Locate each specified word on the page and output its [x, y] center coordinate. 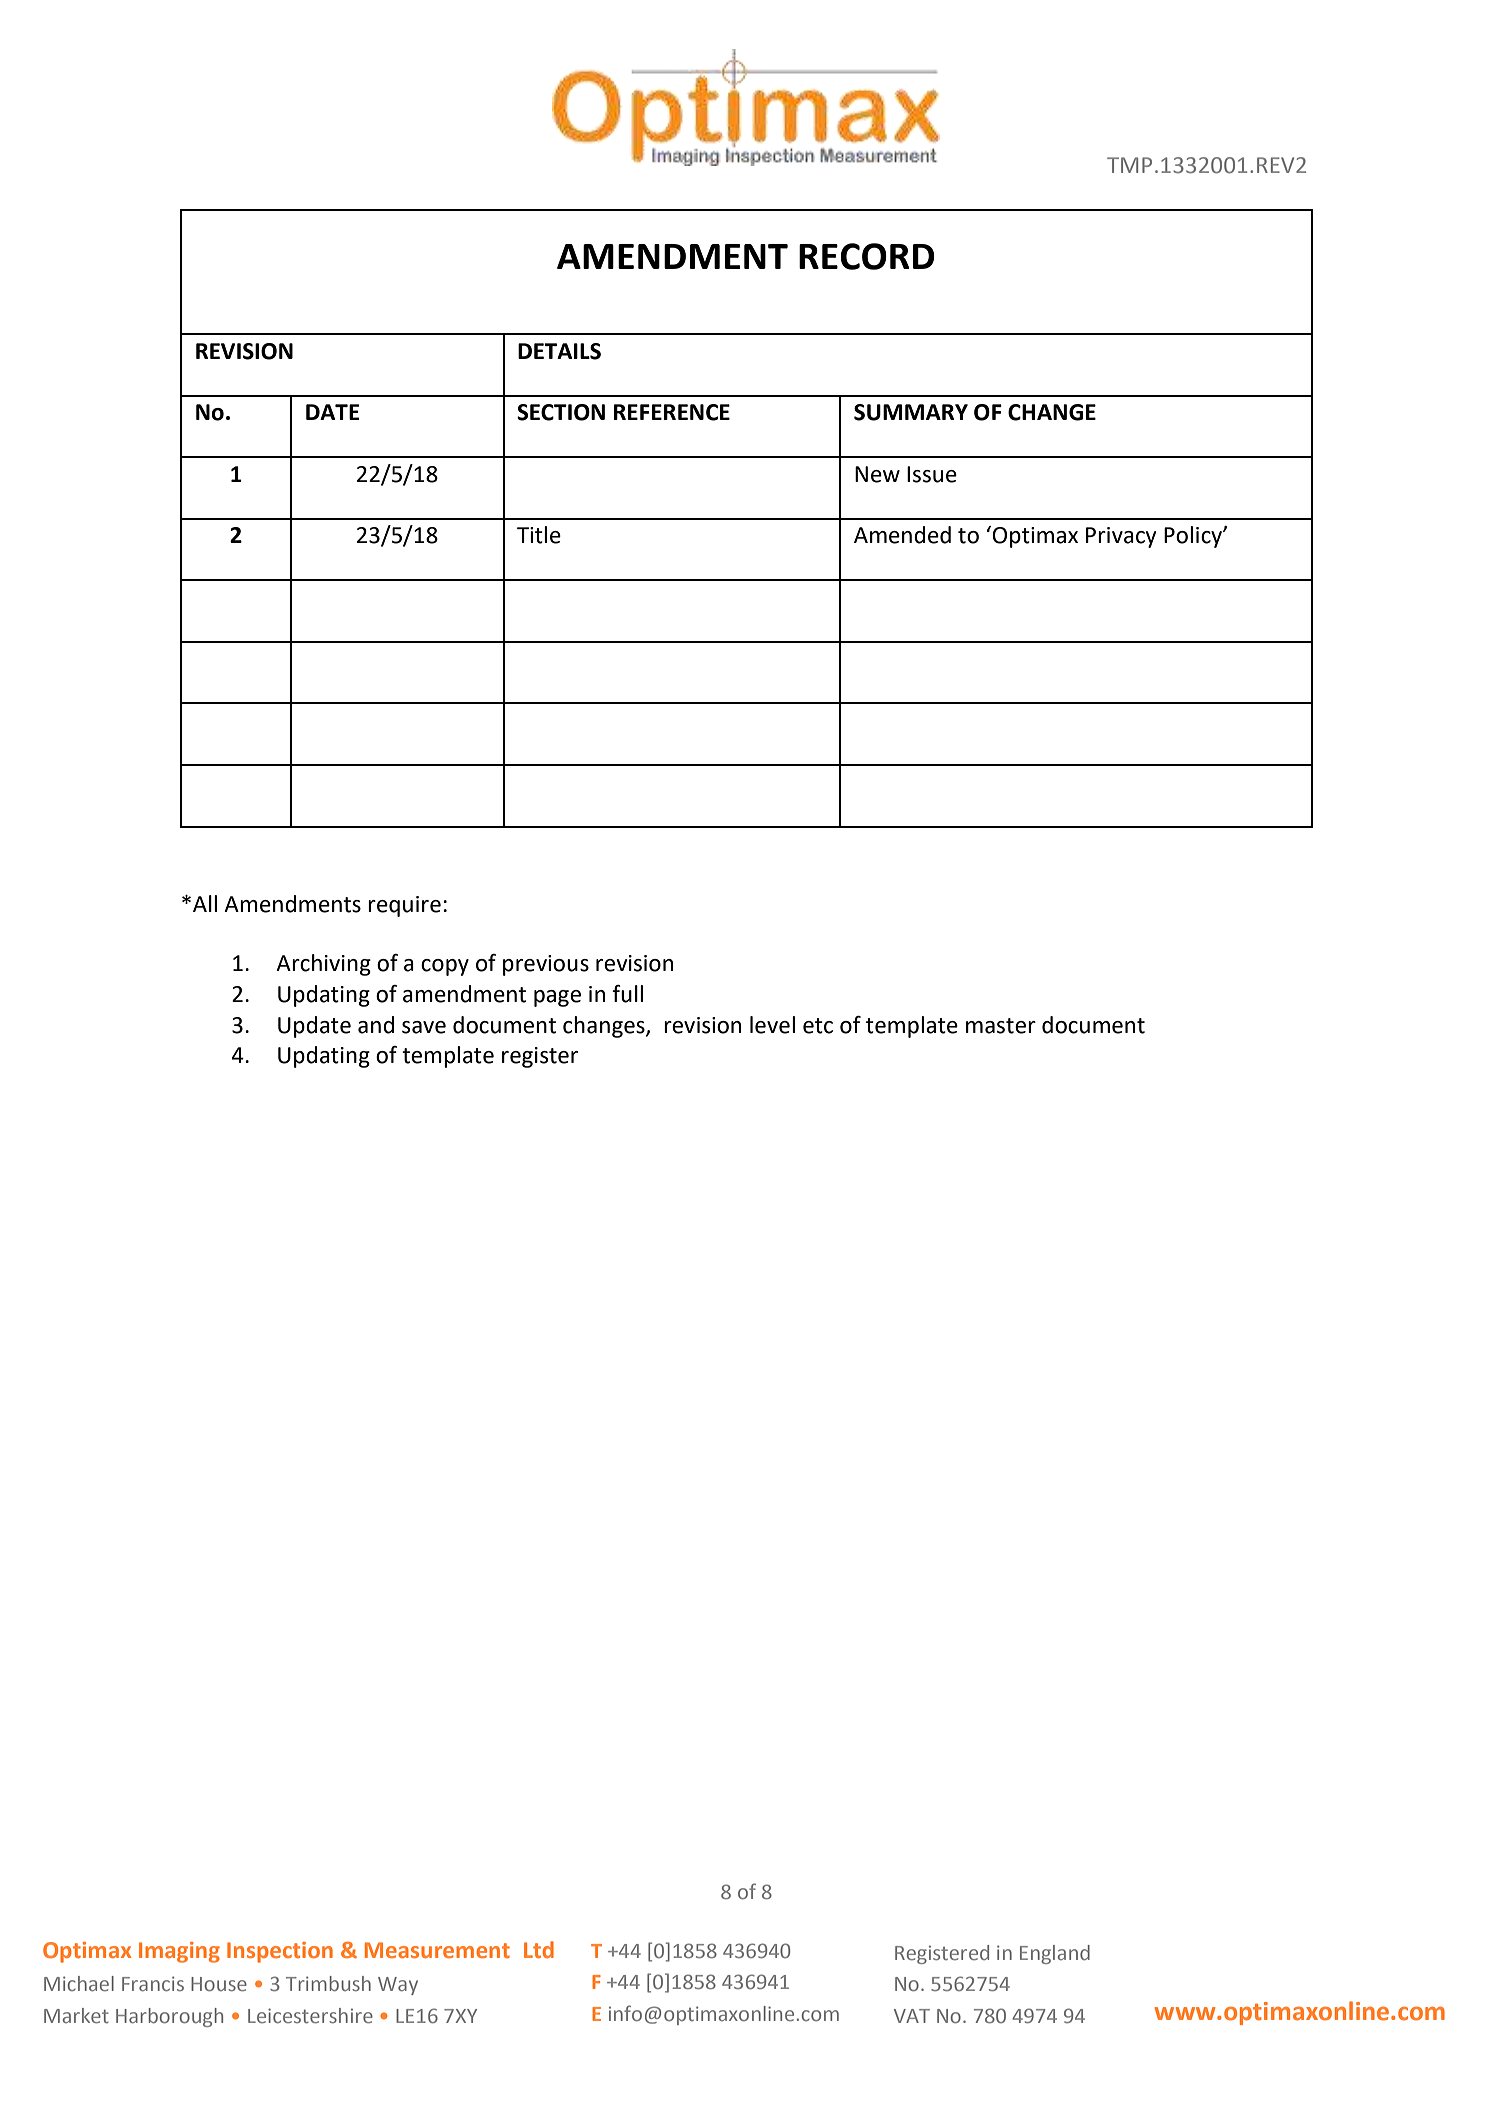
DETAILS [559, 351]
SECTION [561, 412]
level [772, 1025]
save [424, 1027]
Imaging [179, 1952]
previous [546, 965]
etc [818, 1026]
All [205, 903]
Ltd [539, 1949]
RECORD [867, 256]
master [1001, 1026]
